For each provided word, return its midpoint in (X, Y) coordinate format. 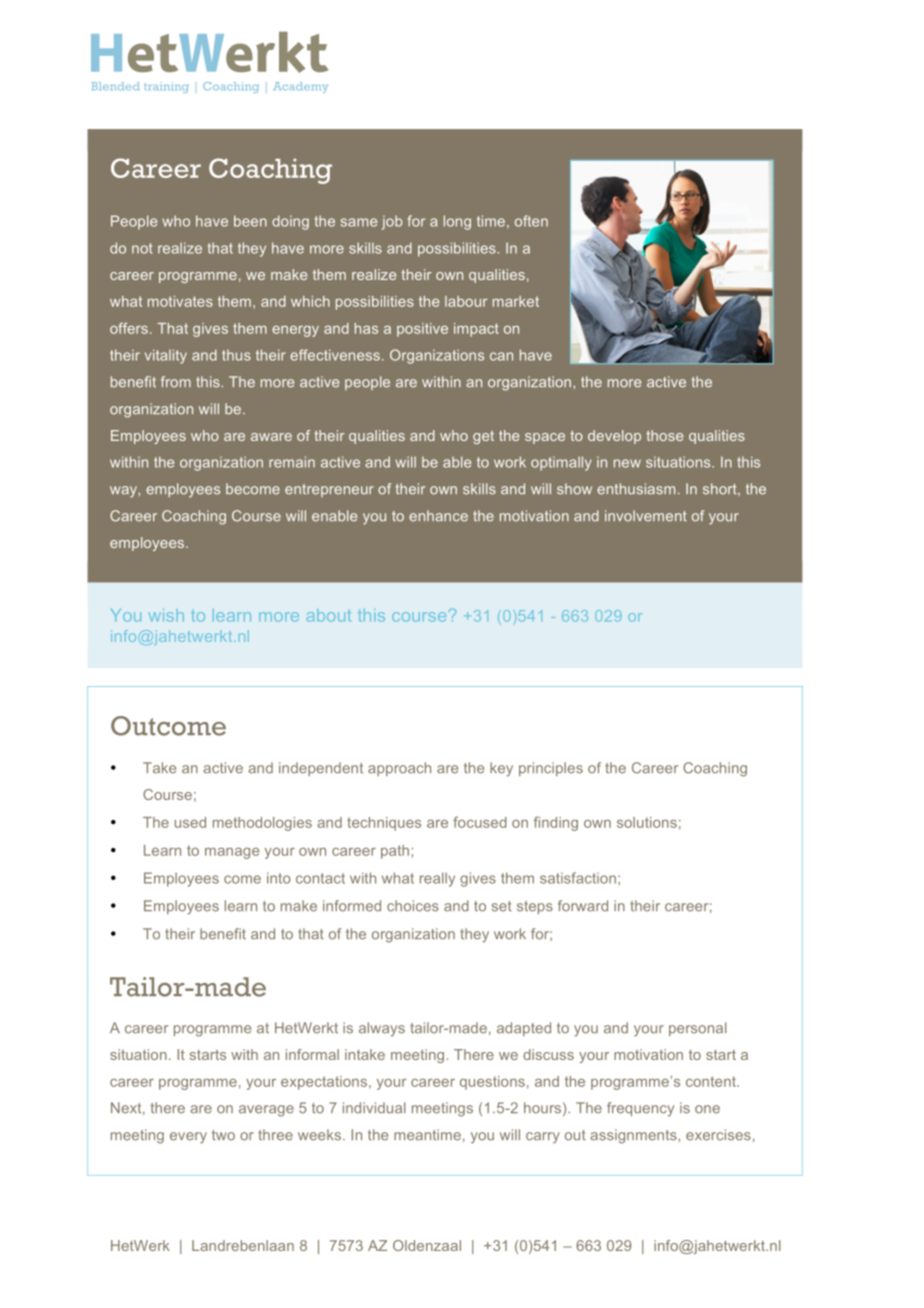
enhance (438, 516)
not (142, 248)
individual (374, 1108)
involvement (646, 516)
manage (232, 853)
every (188, 1138)
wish (166, 615)
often (531, 221)
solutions (647, 822)
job (392, 222)
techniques (384, 824)
